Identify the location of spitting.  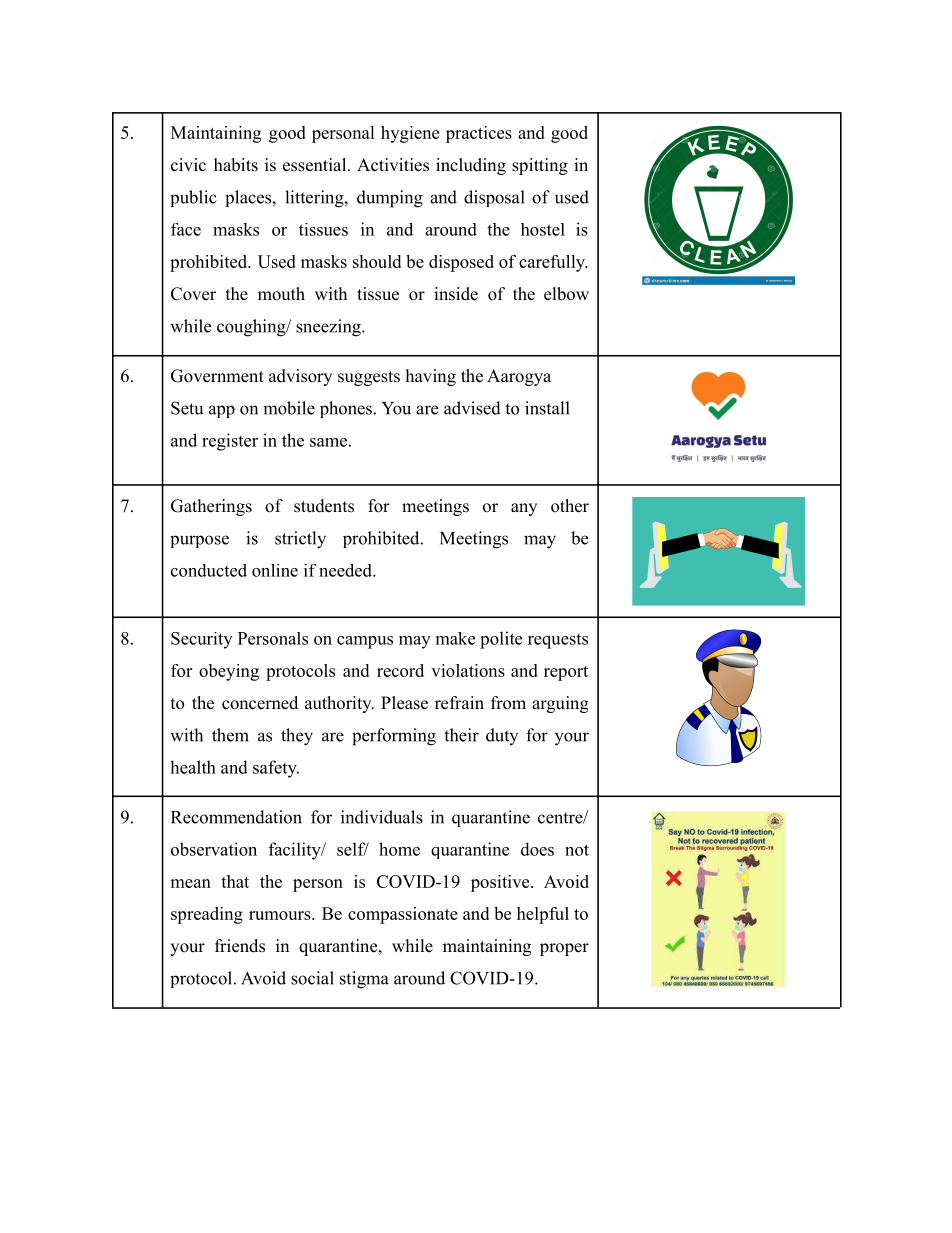
(540, 166).
